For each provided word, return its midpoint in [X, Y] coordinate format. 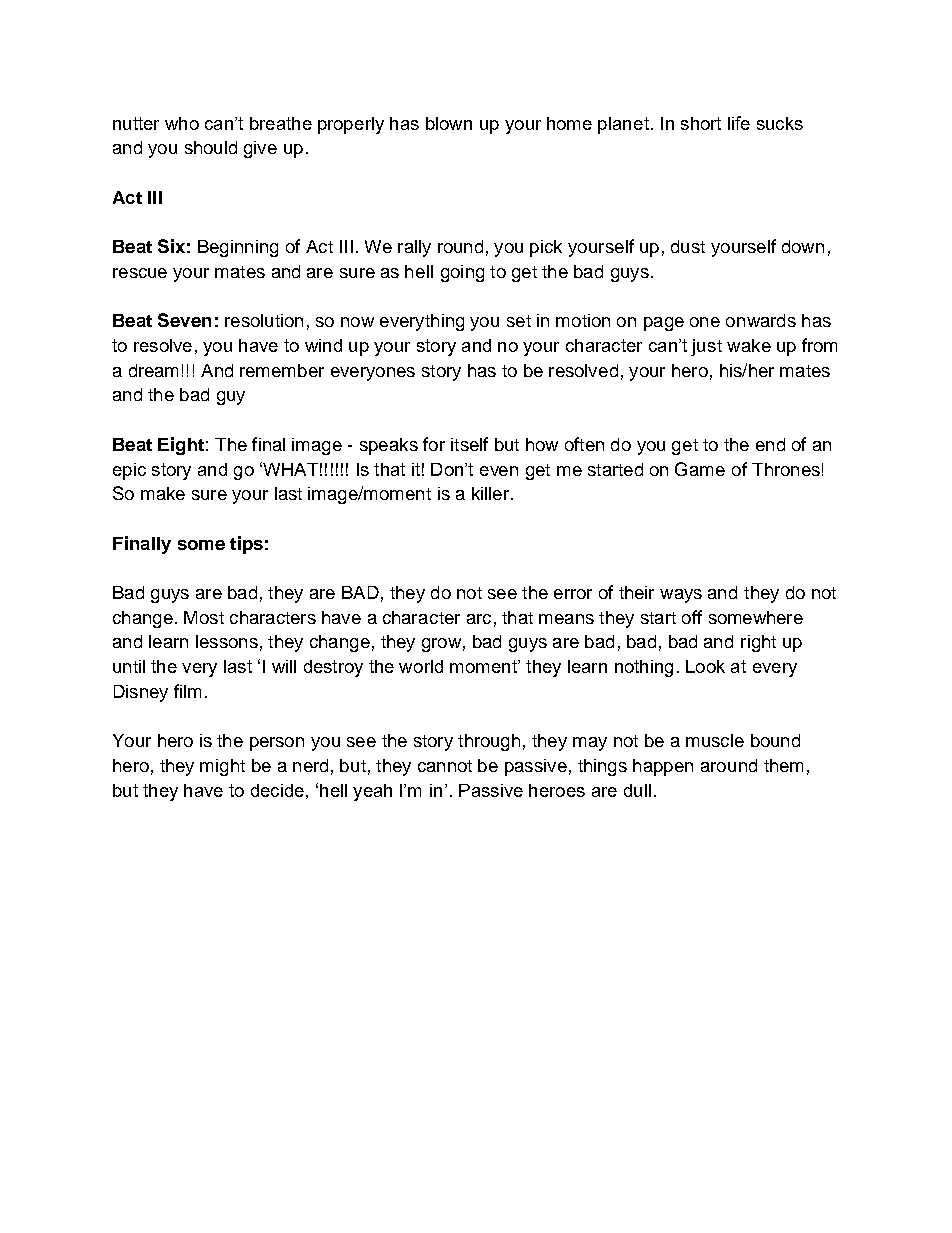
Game [700, 469]
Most [204, 617]
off [692, 617]
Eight [181, 446]
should [211, 147]
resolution [264, 320]
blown [449, 123]
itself [469, 444]
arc [479, 619]
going [462, 273]
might [222, 767]
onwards [761, 320]
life [739, 123]
